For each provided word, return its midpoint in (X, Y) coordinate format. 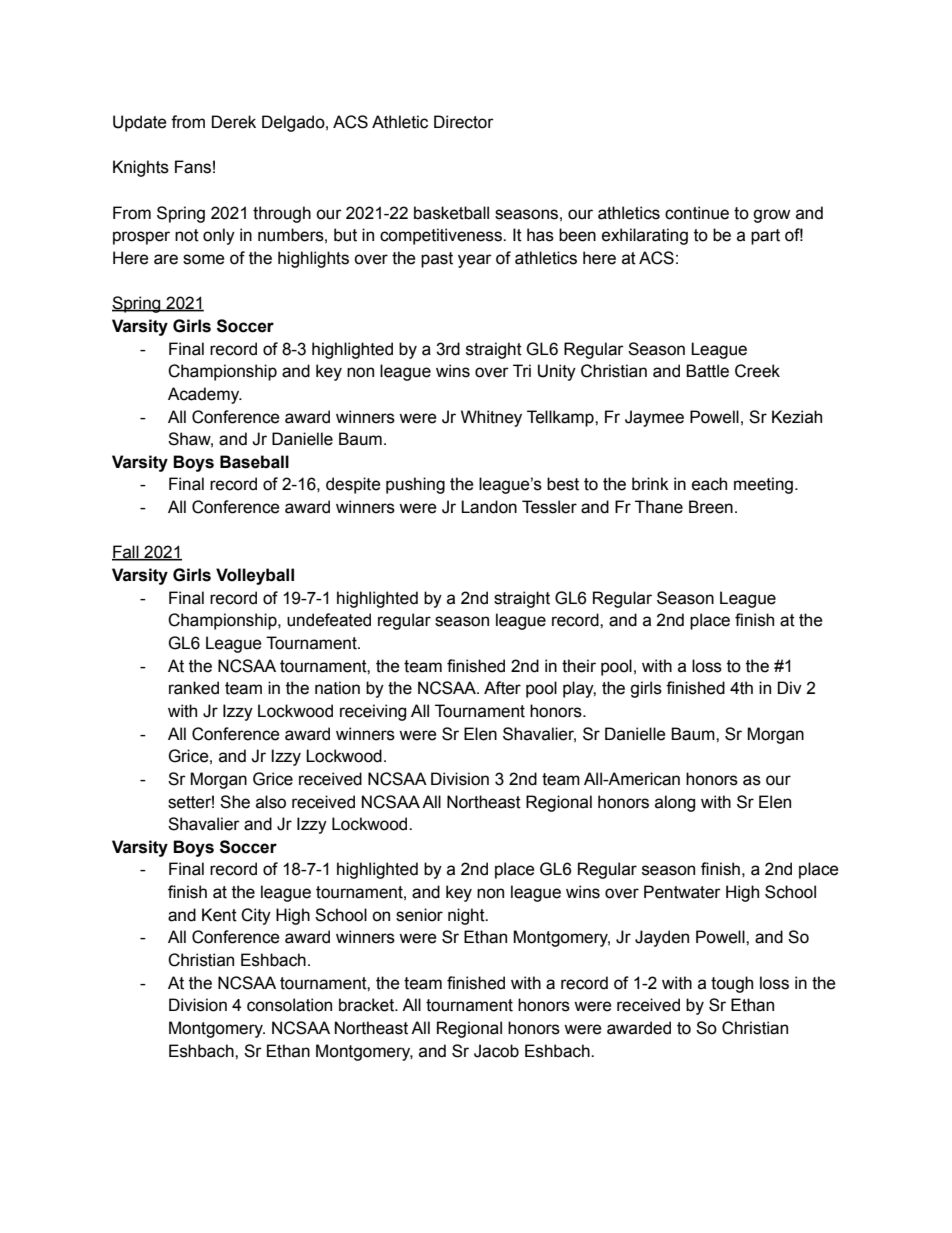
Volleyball (255, 576)
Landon (489, 507)
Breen (711, 507)
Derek (234, 122)
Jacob (496, 1051)
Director (464, 122)
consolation (289, 1005)
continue (697, 213)
